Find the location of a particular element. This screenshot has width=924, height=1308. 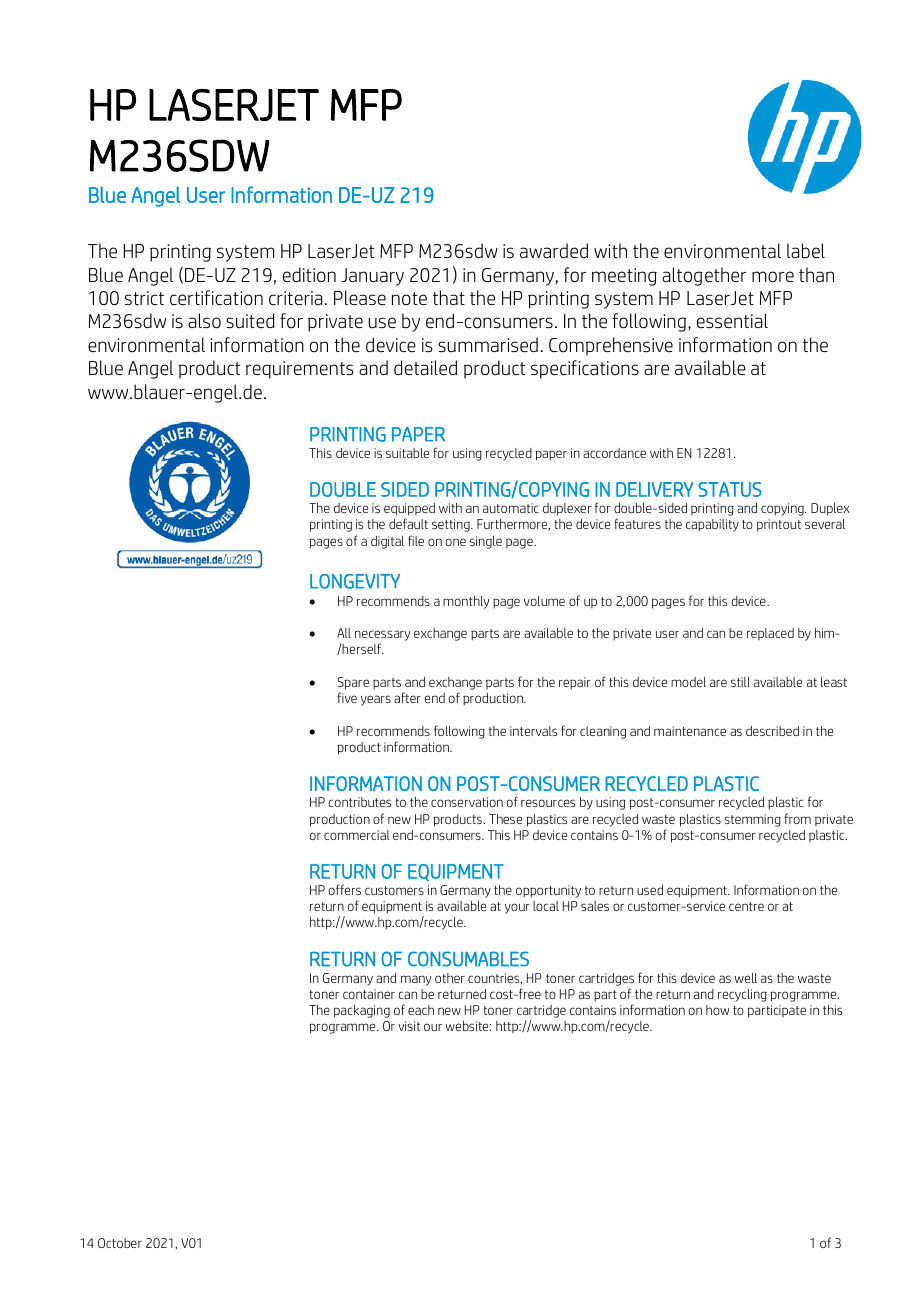

LONGEVITY is located at coordinates (355, 581).
